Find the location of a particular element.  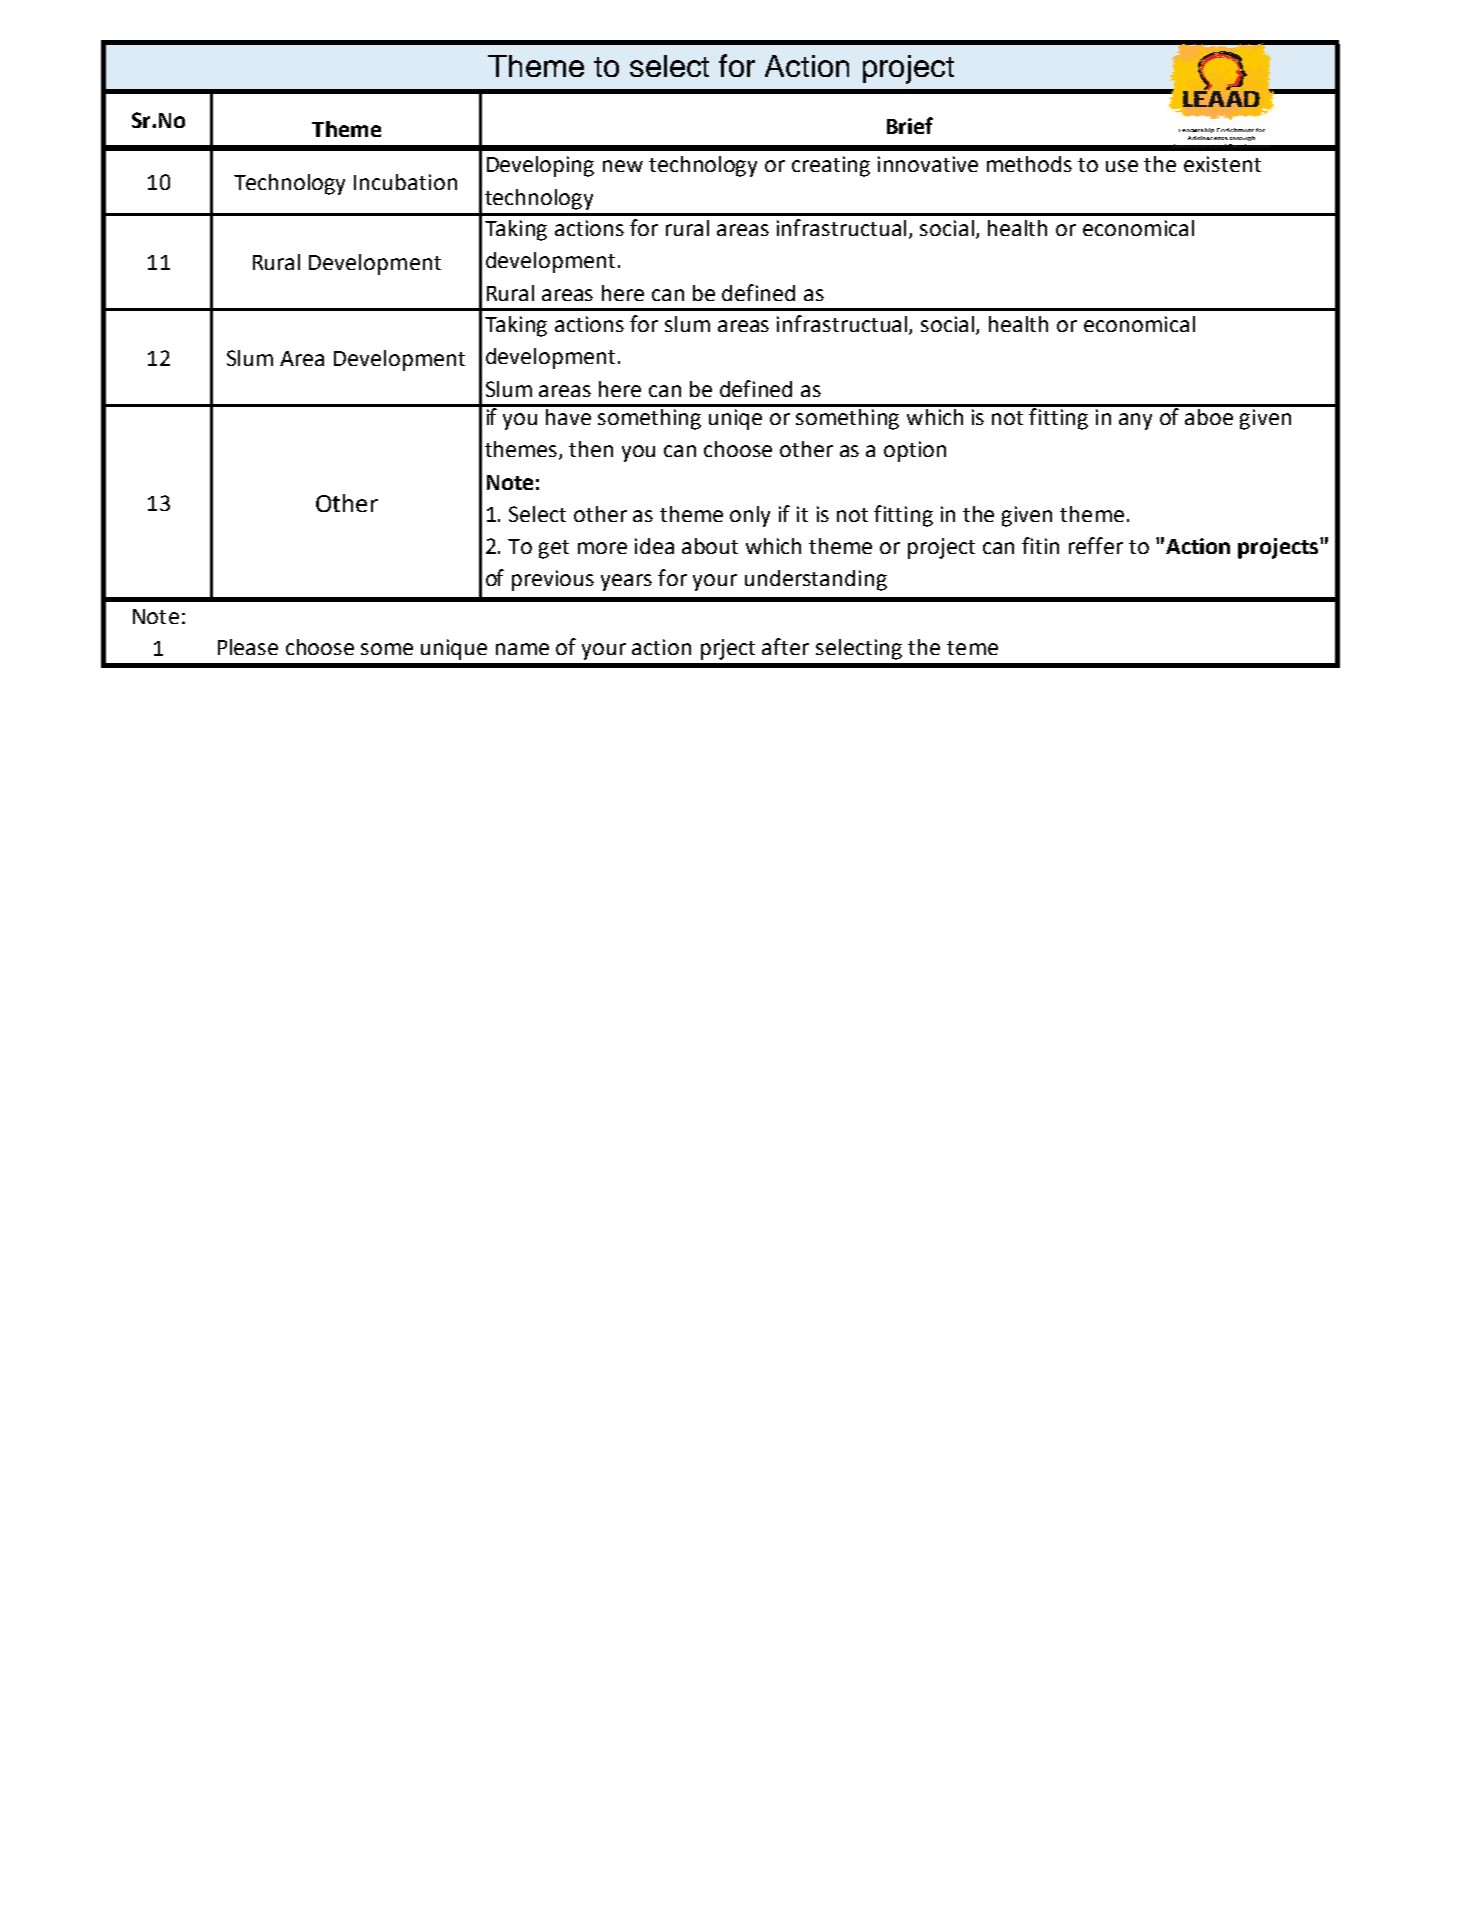

creating is located at coordinates (831, 166).
